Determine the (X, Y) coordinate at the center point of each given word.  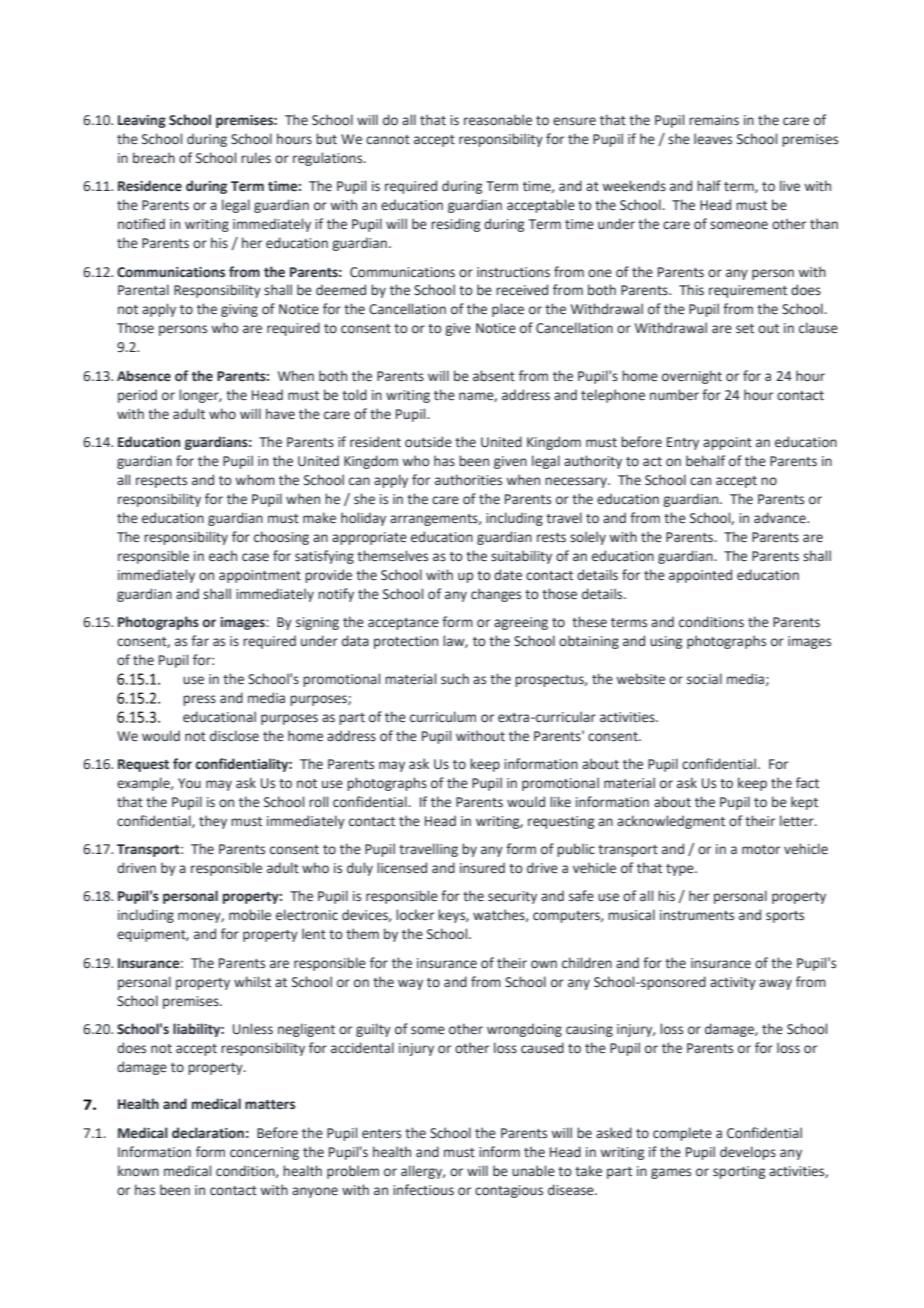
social (704, 679)
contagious (509, 1191)
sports (785, 917)
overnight (692, 377)
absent (494, 376)
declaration (208, 1133)
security (512, 897)
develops (748, 1153)
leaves (713, 139)
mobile (250, 915)
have (280, 414)
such (455, 679)
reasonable (498, 120)
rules (256, 158)
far (200, 640)
